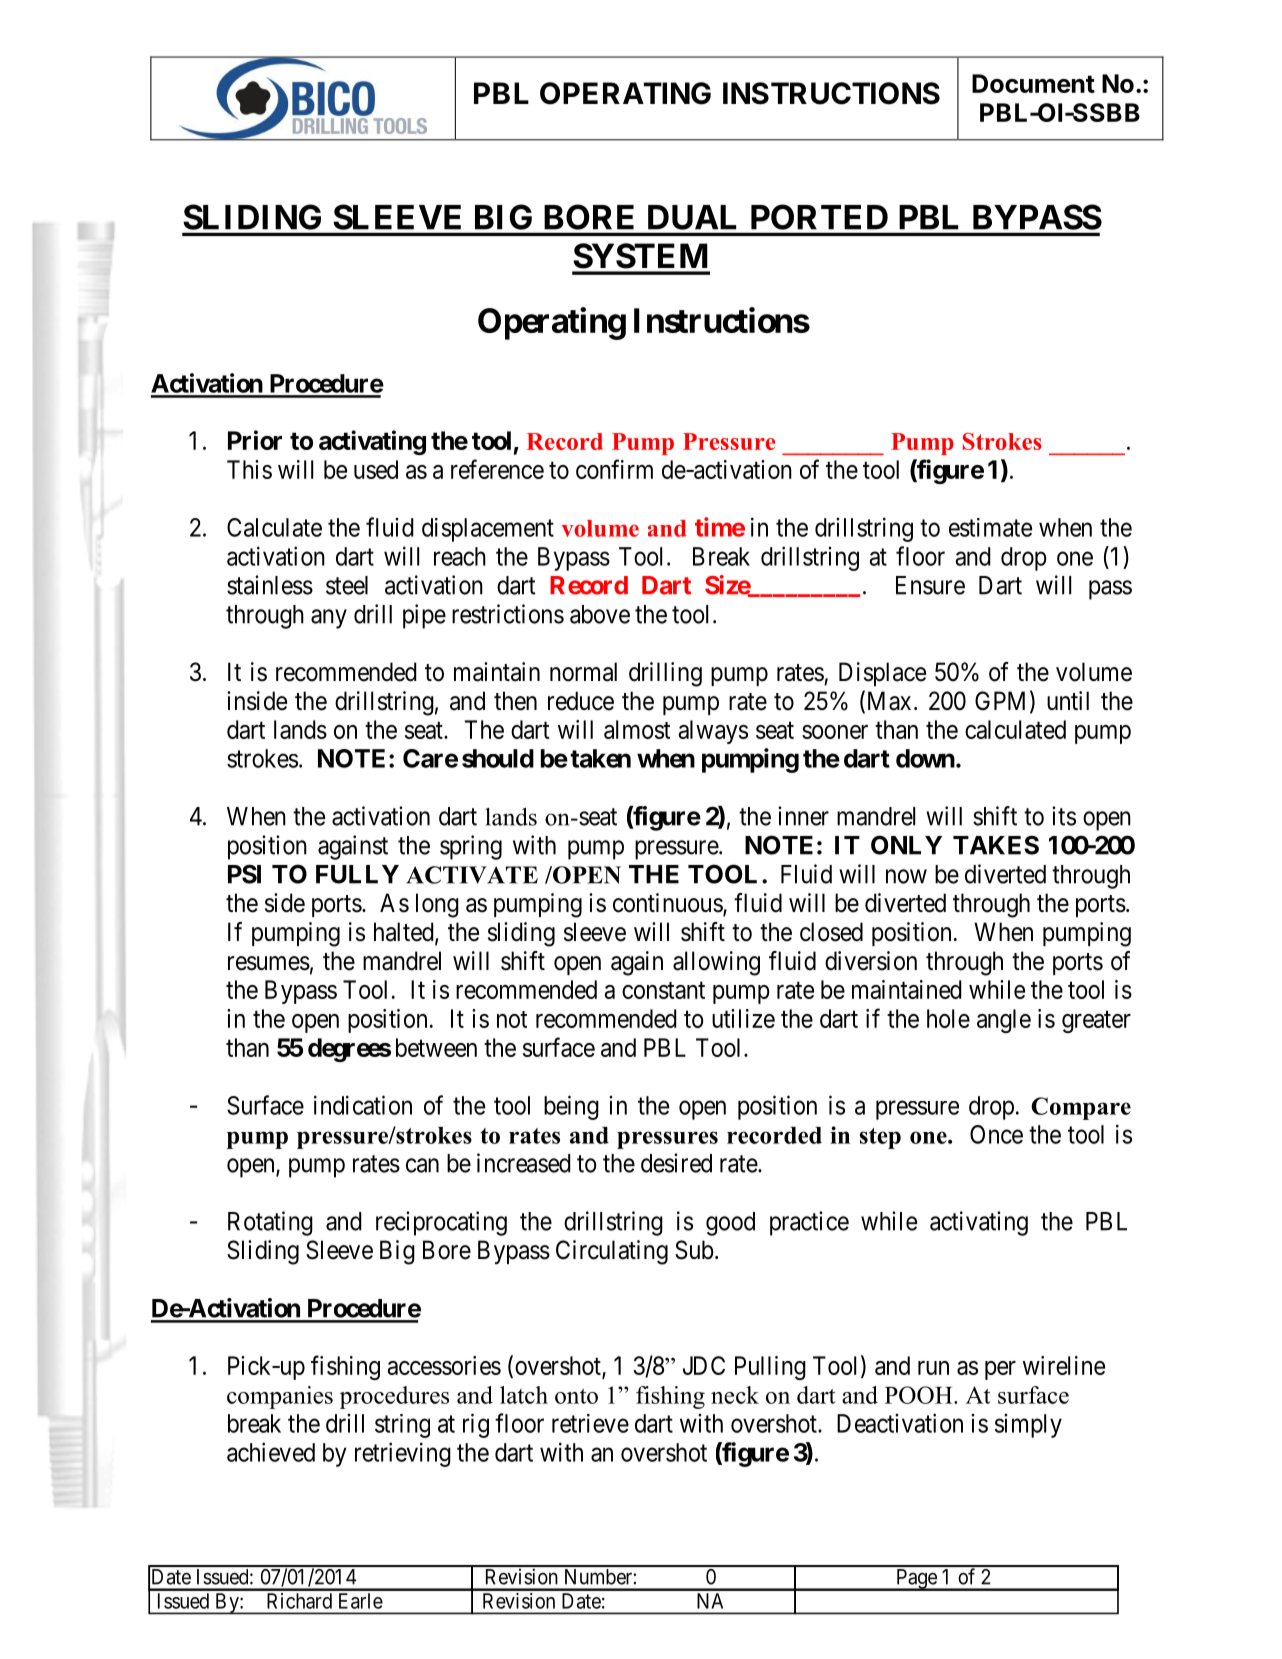 The height and width of the image is (1659, 1282). I want to click on Ensure, so click(930, 585).
